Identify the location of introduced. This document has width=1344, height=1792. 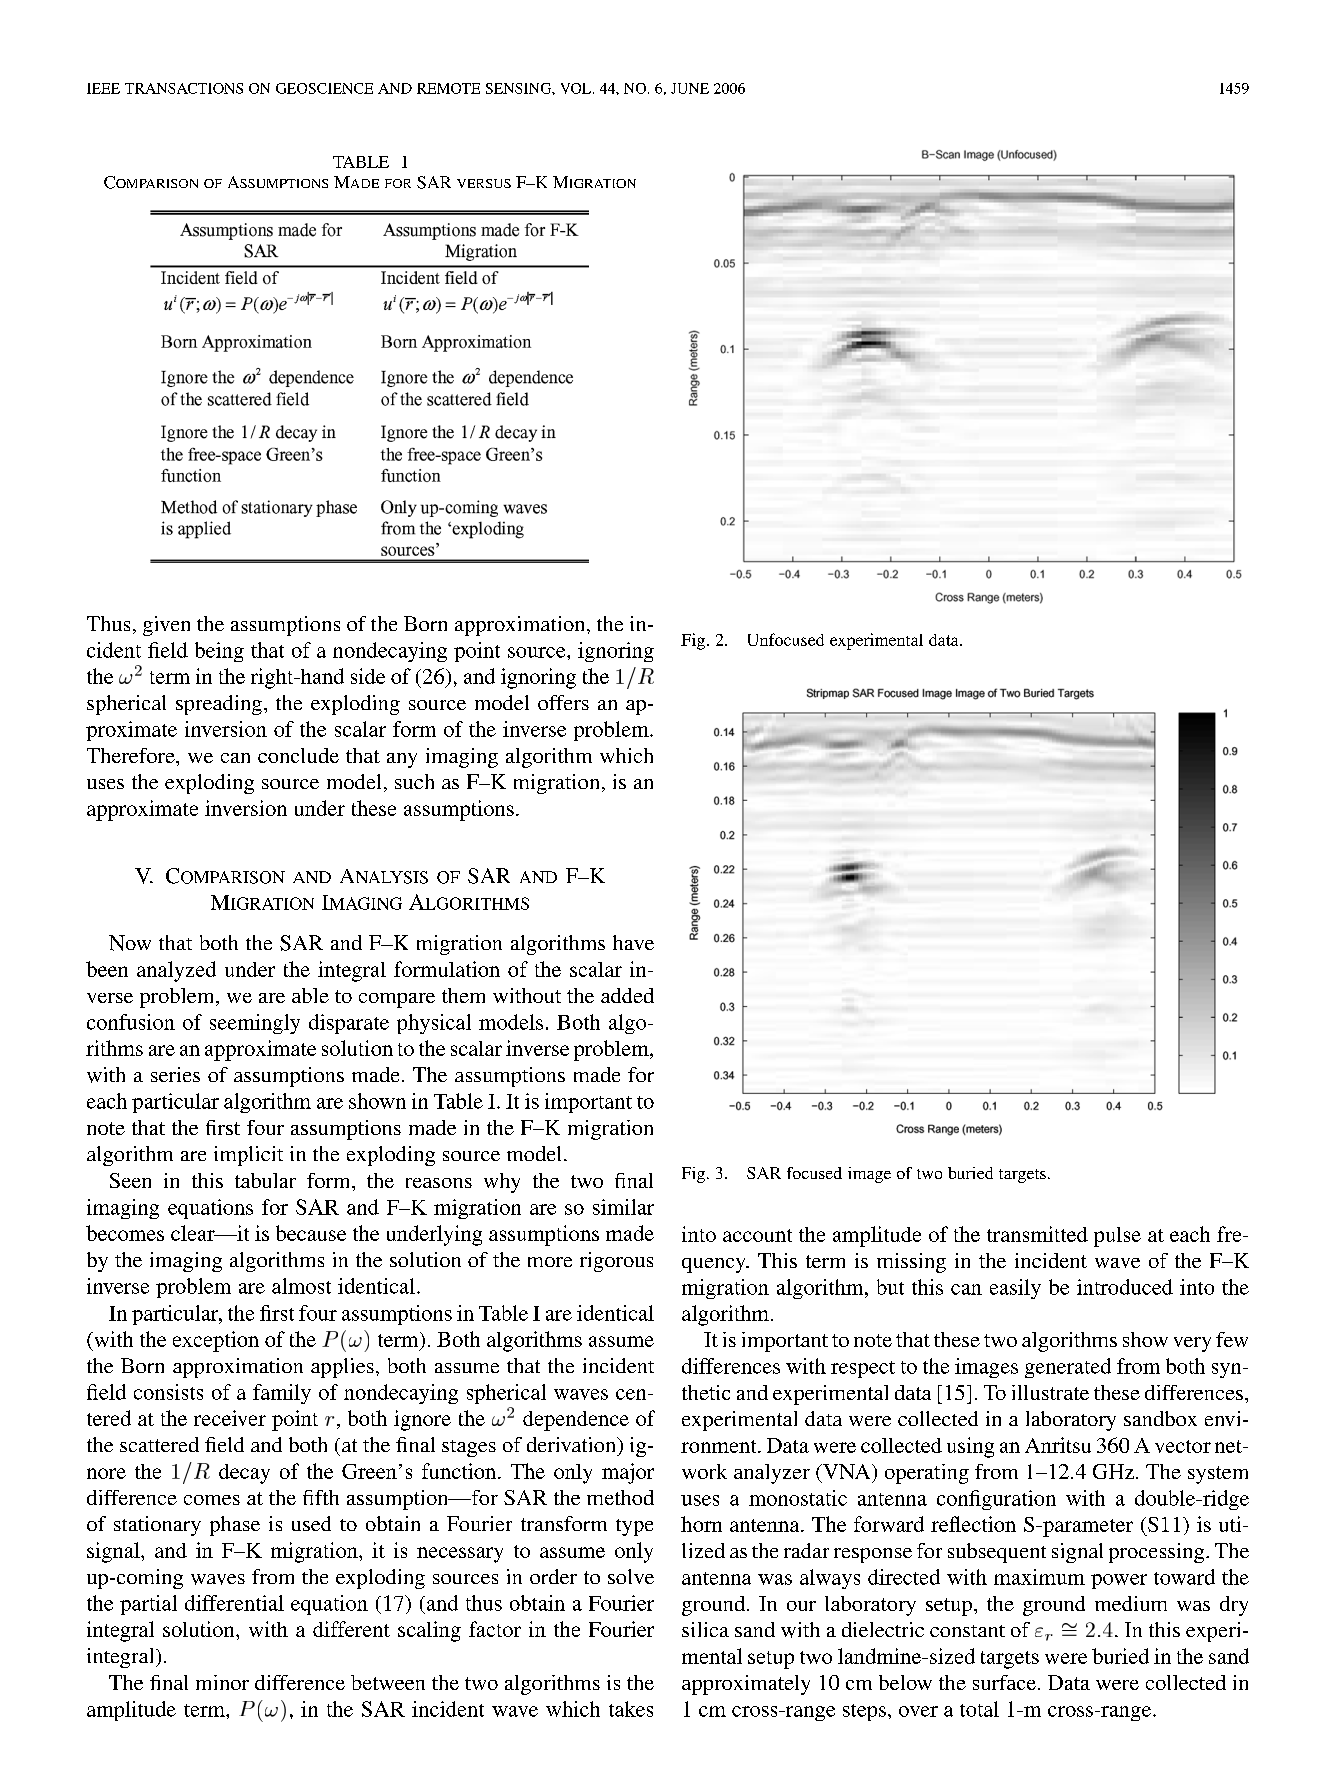
(1125, 1287).
